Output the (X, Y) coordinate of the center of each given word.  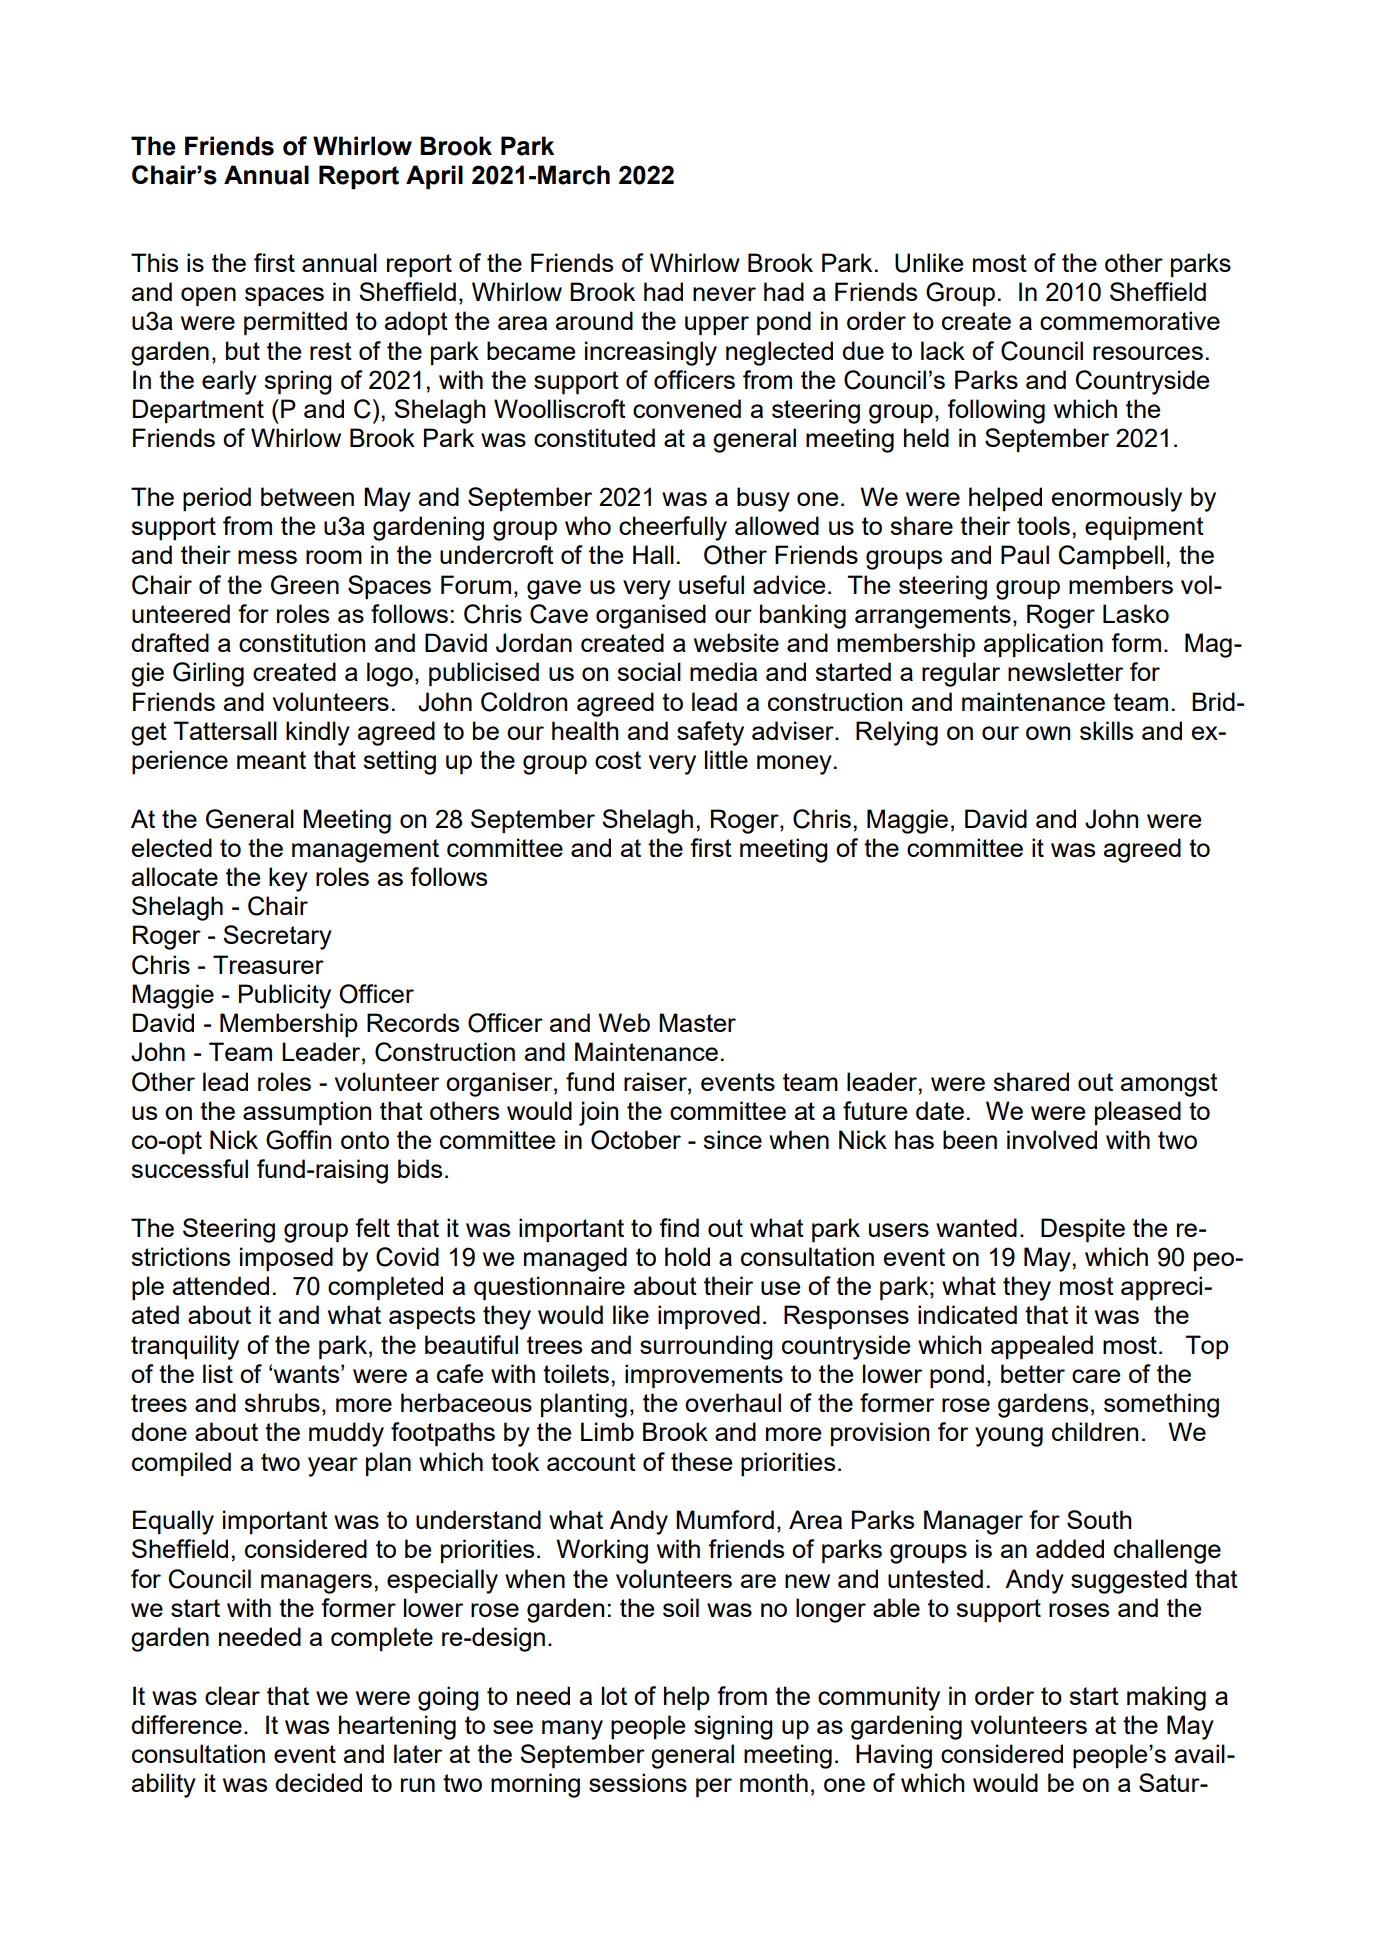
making (1166, 1698)
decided (318, 1782)
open (208, 297)
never (724, 294)
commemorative (1130, 320)
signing (733, 1727)
